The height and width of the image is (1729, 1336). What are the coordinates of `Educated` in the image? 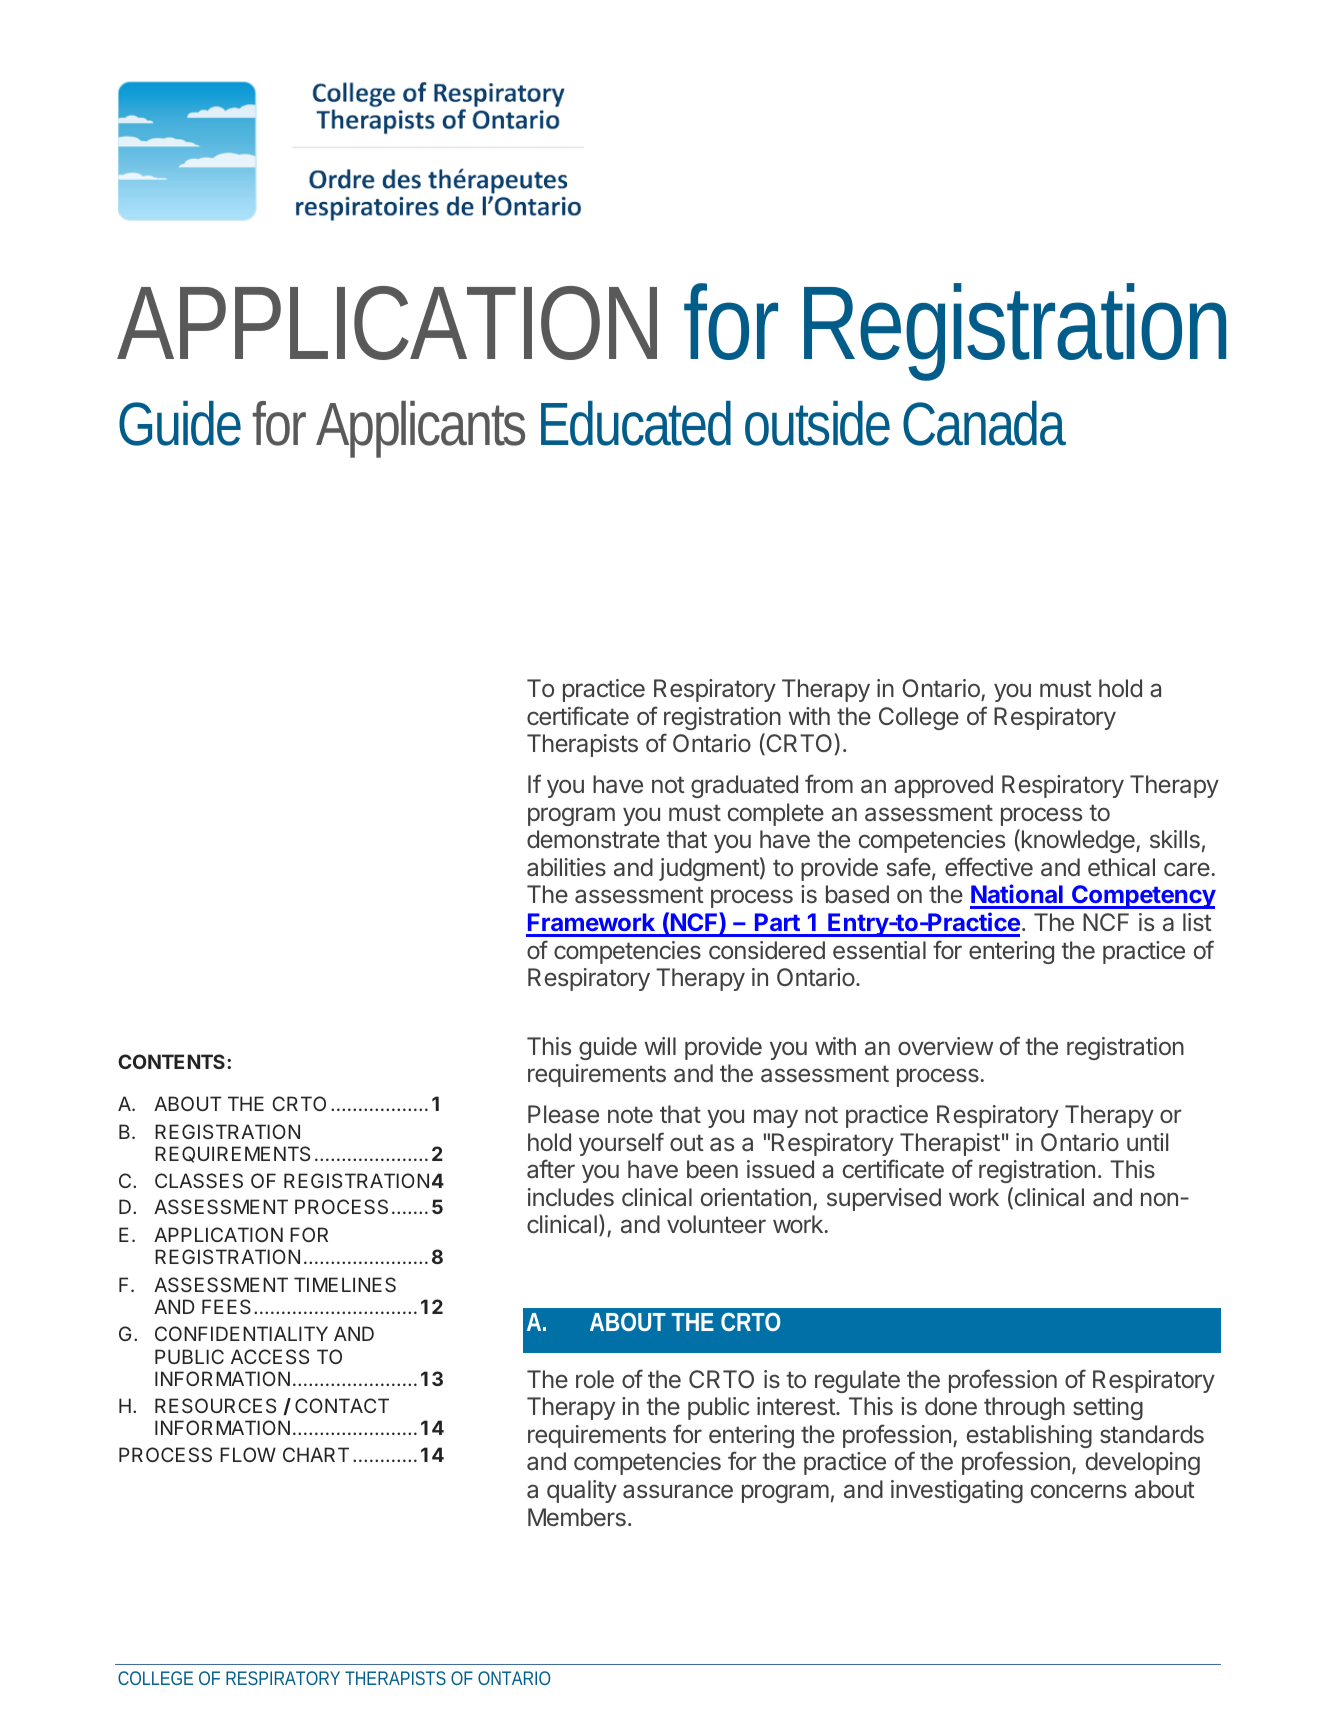 It's located at (636, 423).
